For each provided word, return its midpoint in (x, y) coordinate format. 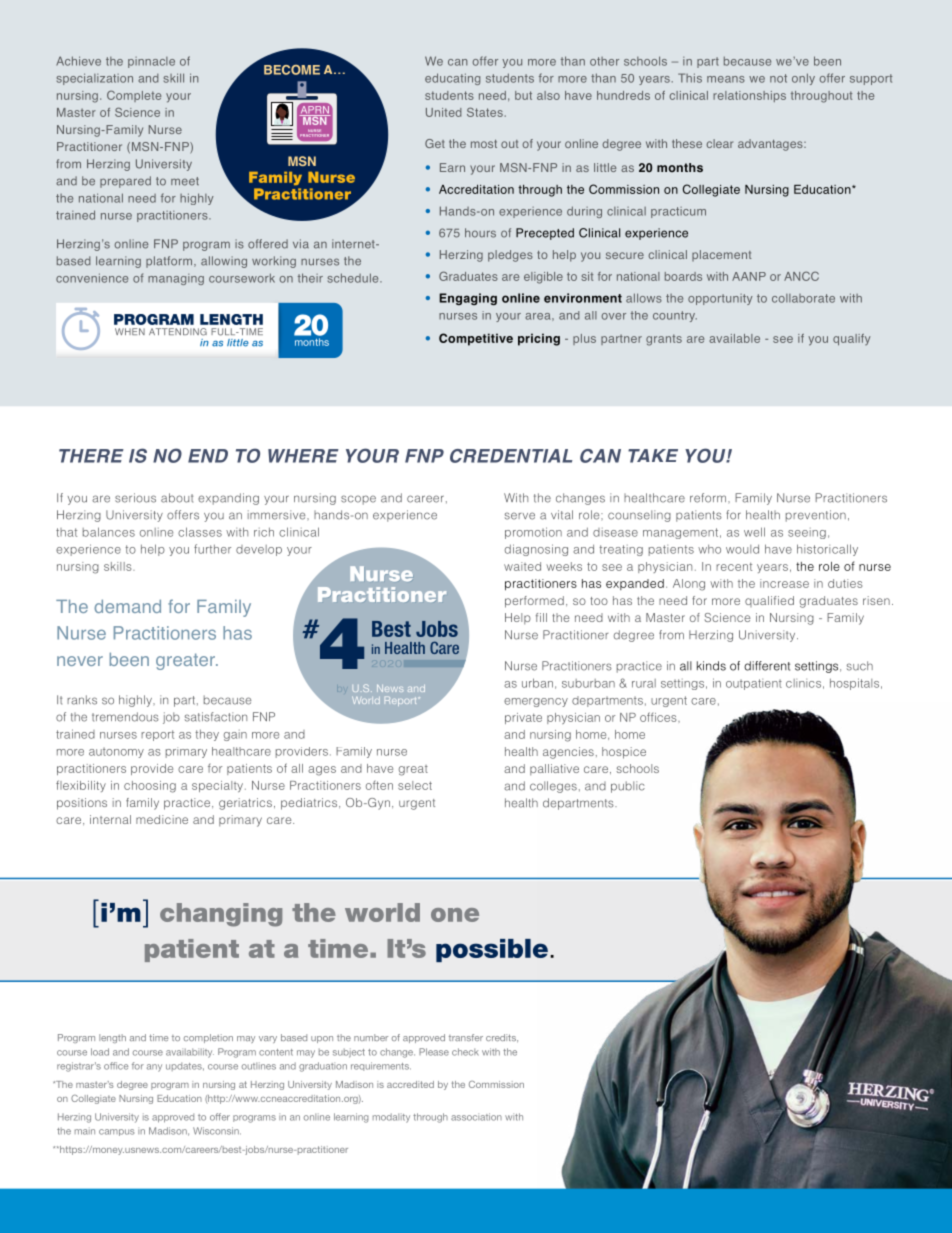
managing (176, 279)
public (628, 787)
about (177, 498)
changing (221, 915)
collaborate (803, 298)
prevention (816, 516)
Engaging (468, 299)
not (778, 78)
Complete (134, 96)
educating (452, 79)
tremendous (125, 717)
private (523, 718)
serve (520, 516)
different (767, 666)
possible (492, 950)
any (154, 1068)
